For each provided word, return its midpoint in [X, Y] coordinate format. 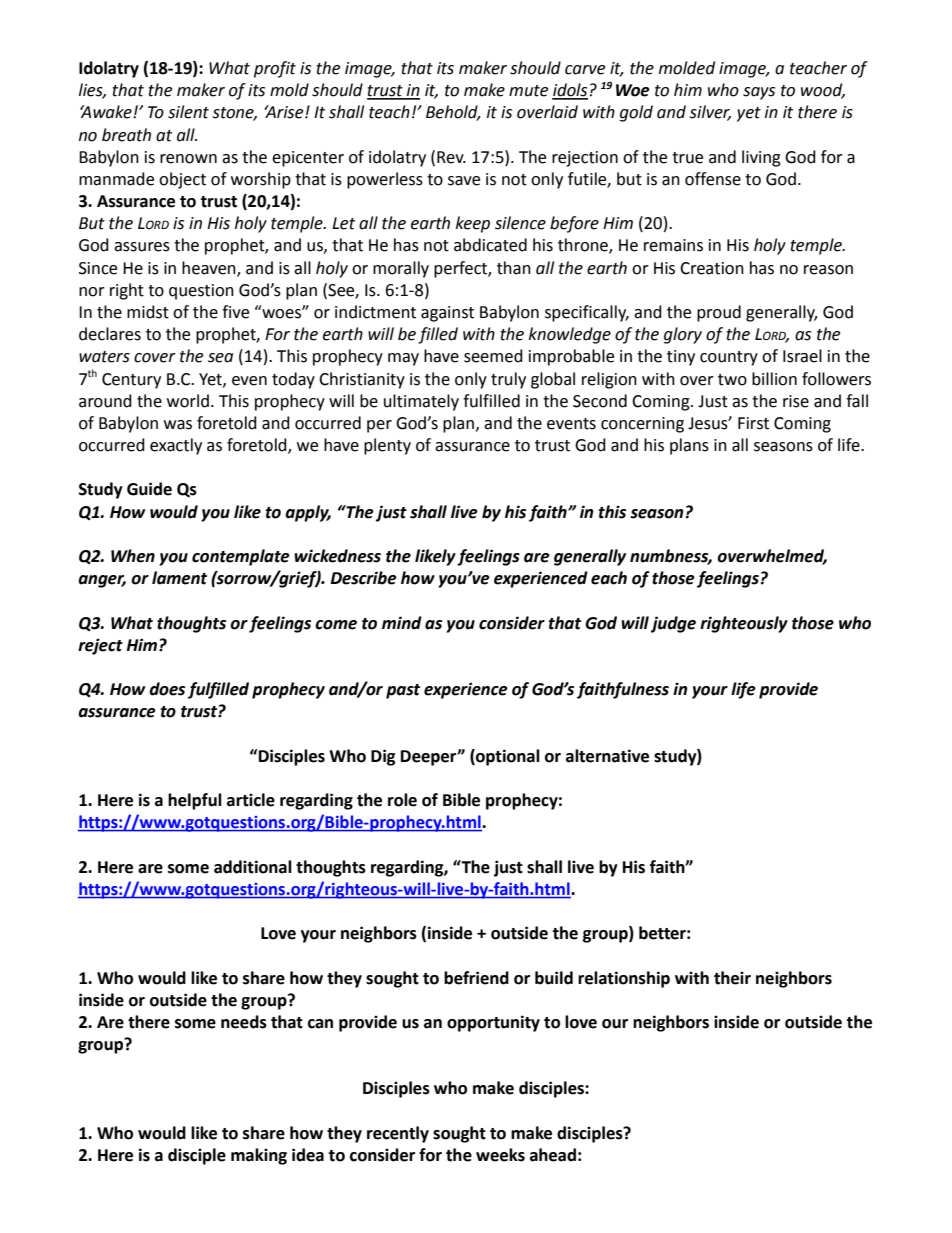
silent [188, 112]
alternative [607, 756]
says [759, 93]
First [753, 423]
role [402, 800]
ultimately [421, 402]
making [259, 1156]
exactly [176, 446]
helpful [195, 801]
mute [528, 91]
